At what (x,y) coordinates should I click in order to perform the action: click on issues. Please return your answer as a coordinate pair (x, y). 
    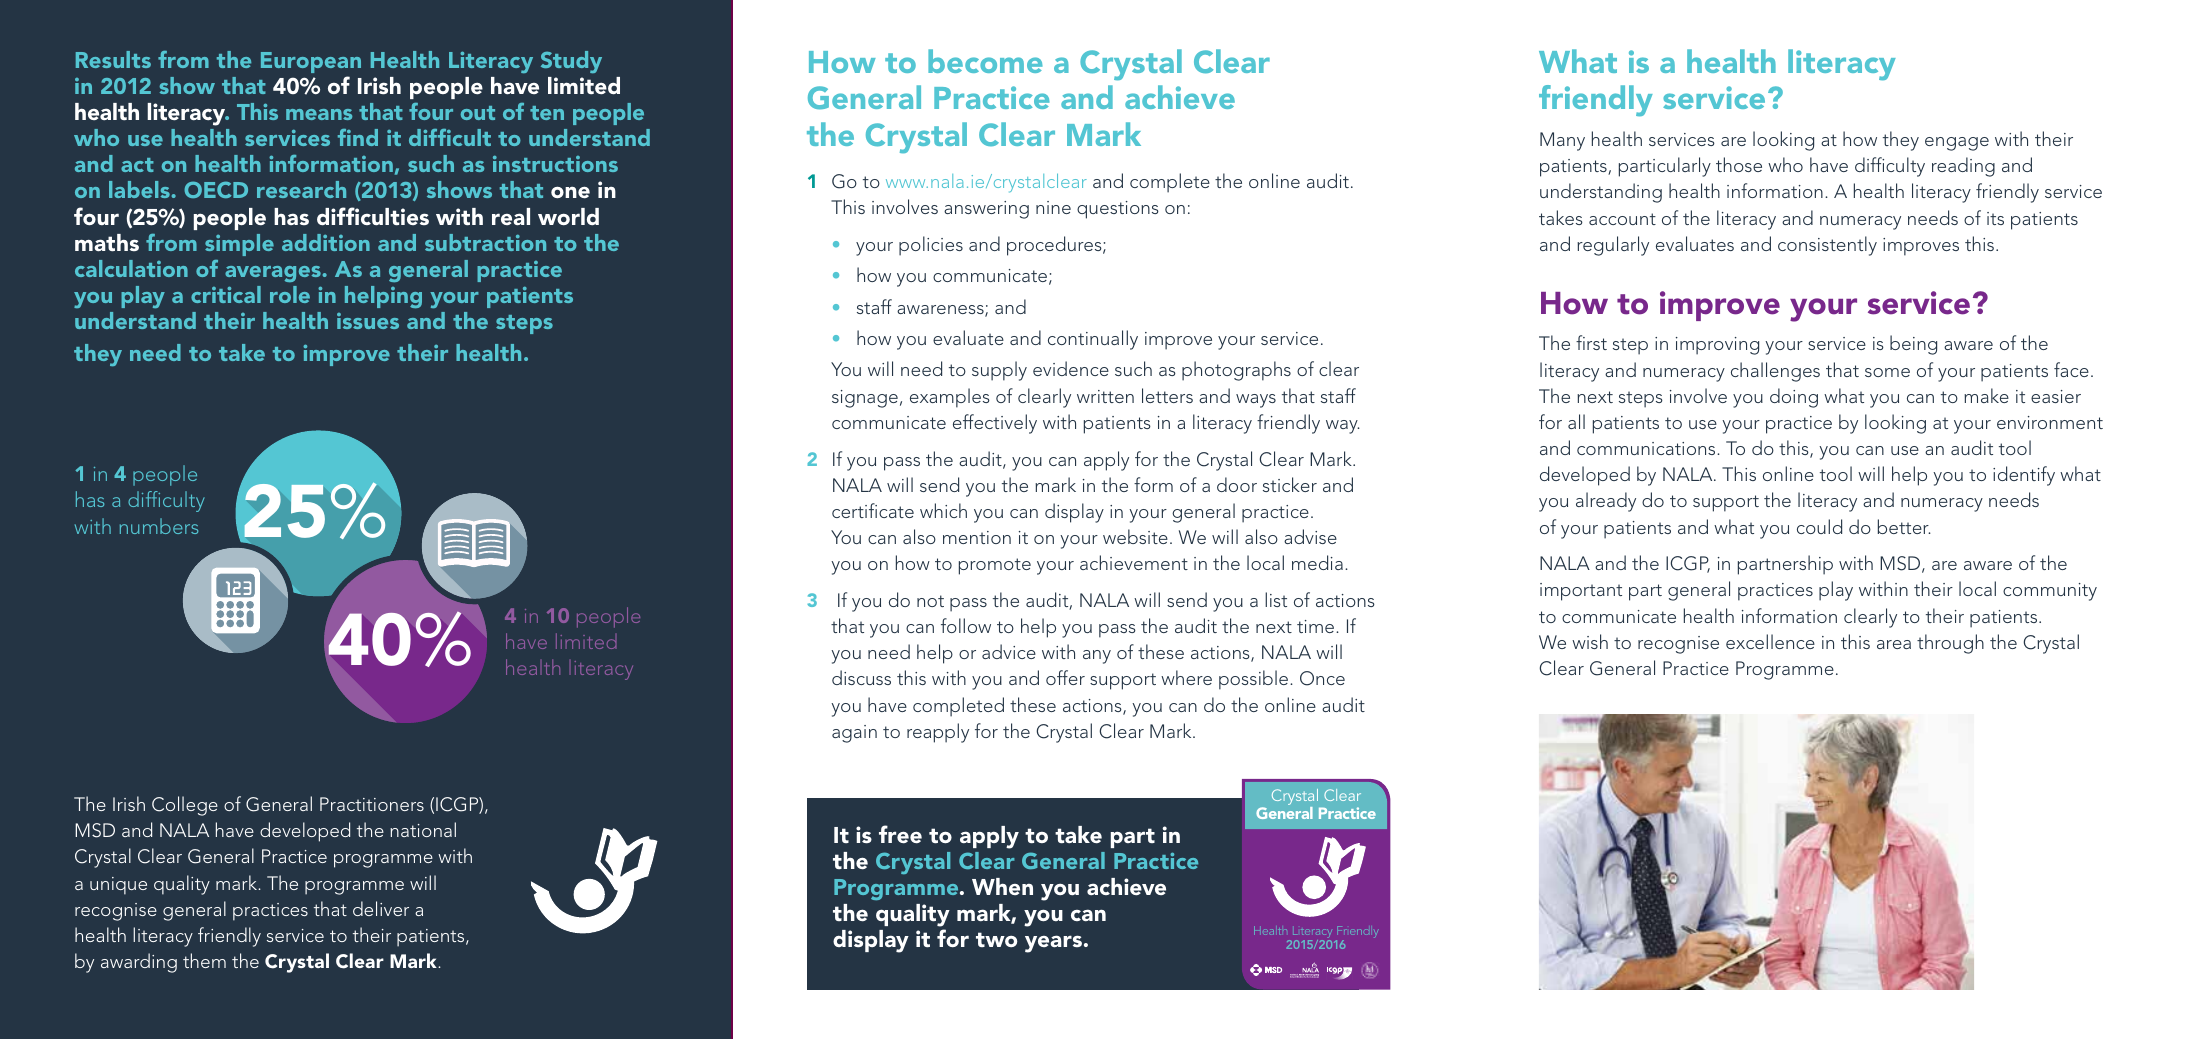
    Looking at the image, I should click on (368, 321).
